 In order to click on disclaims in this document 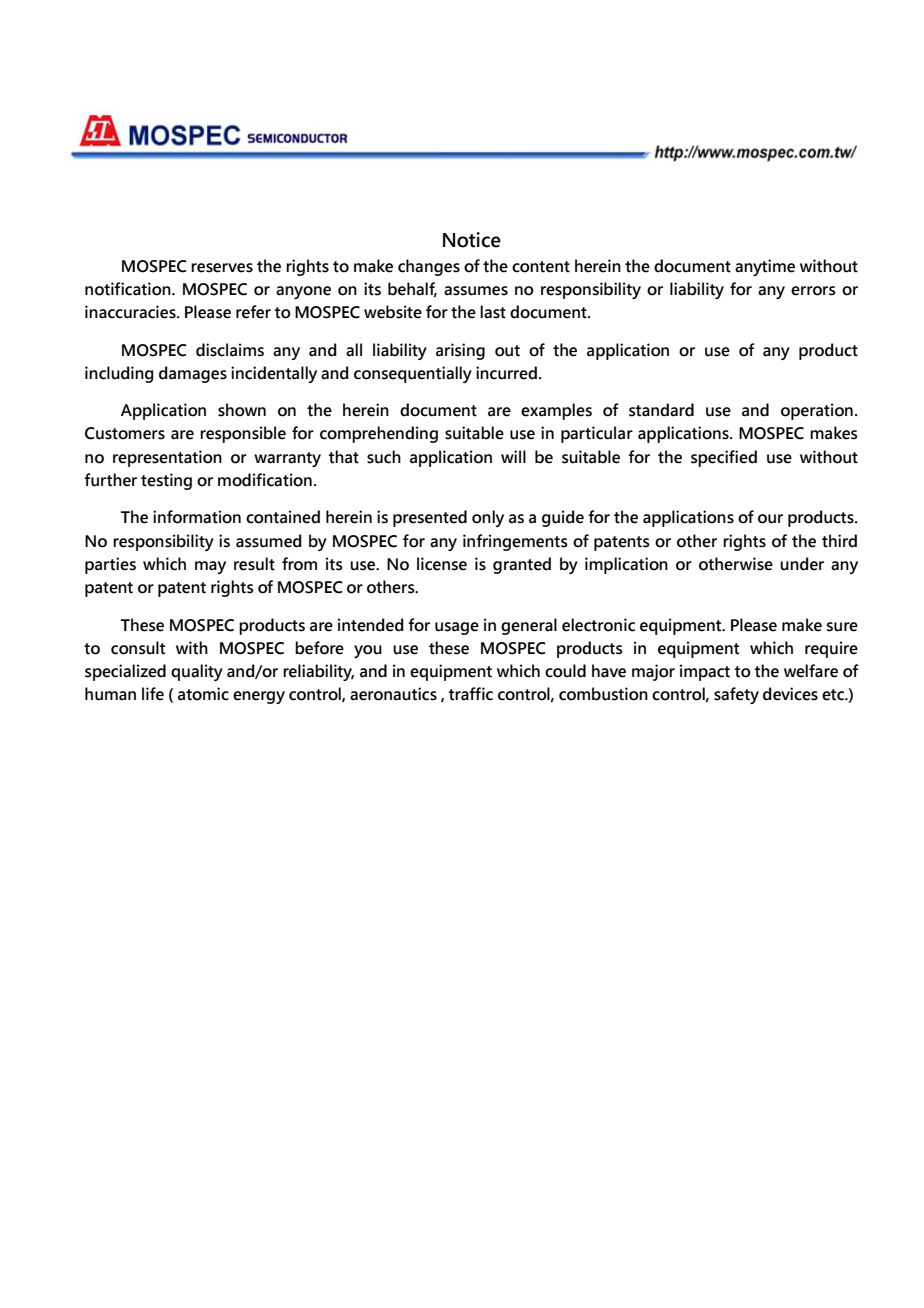, I will do `click(230, 350)`.
